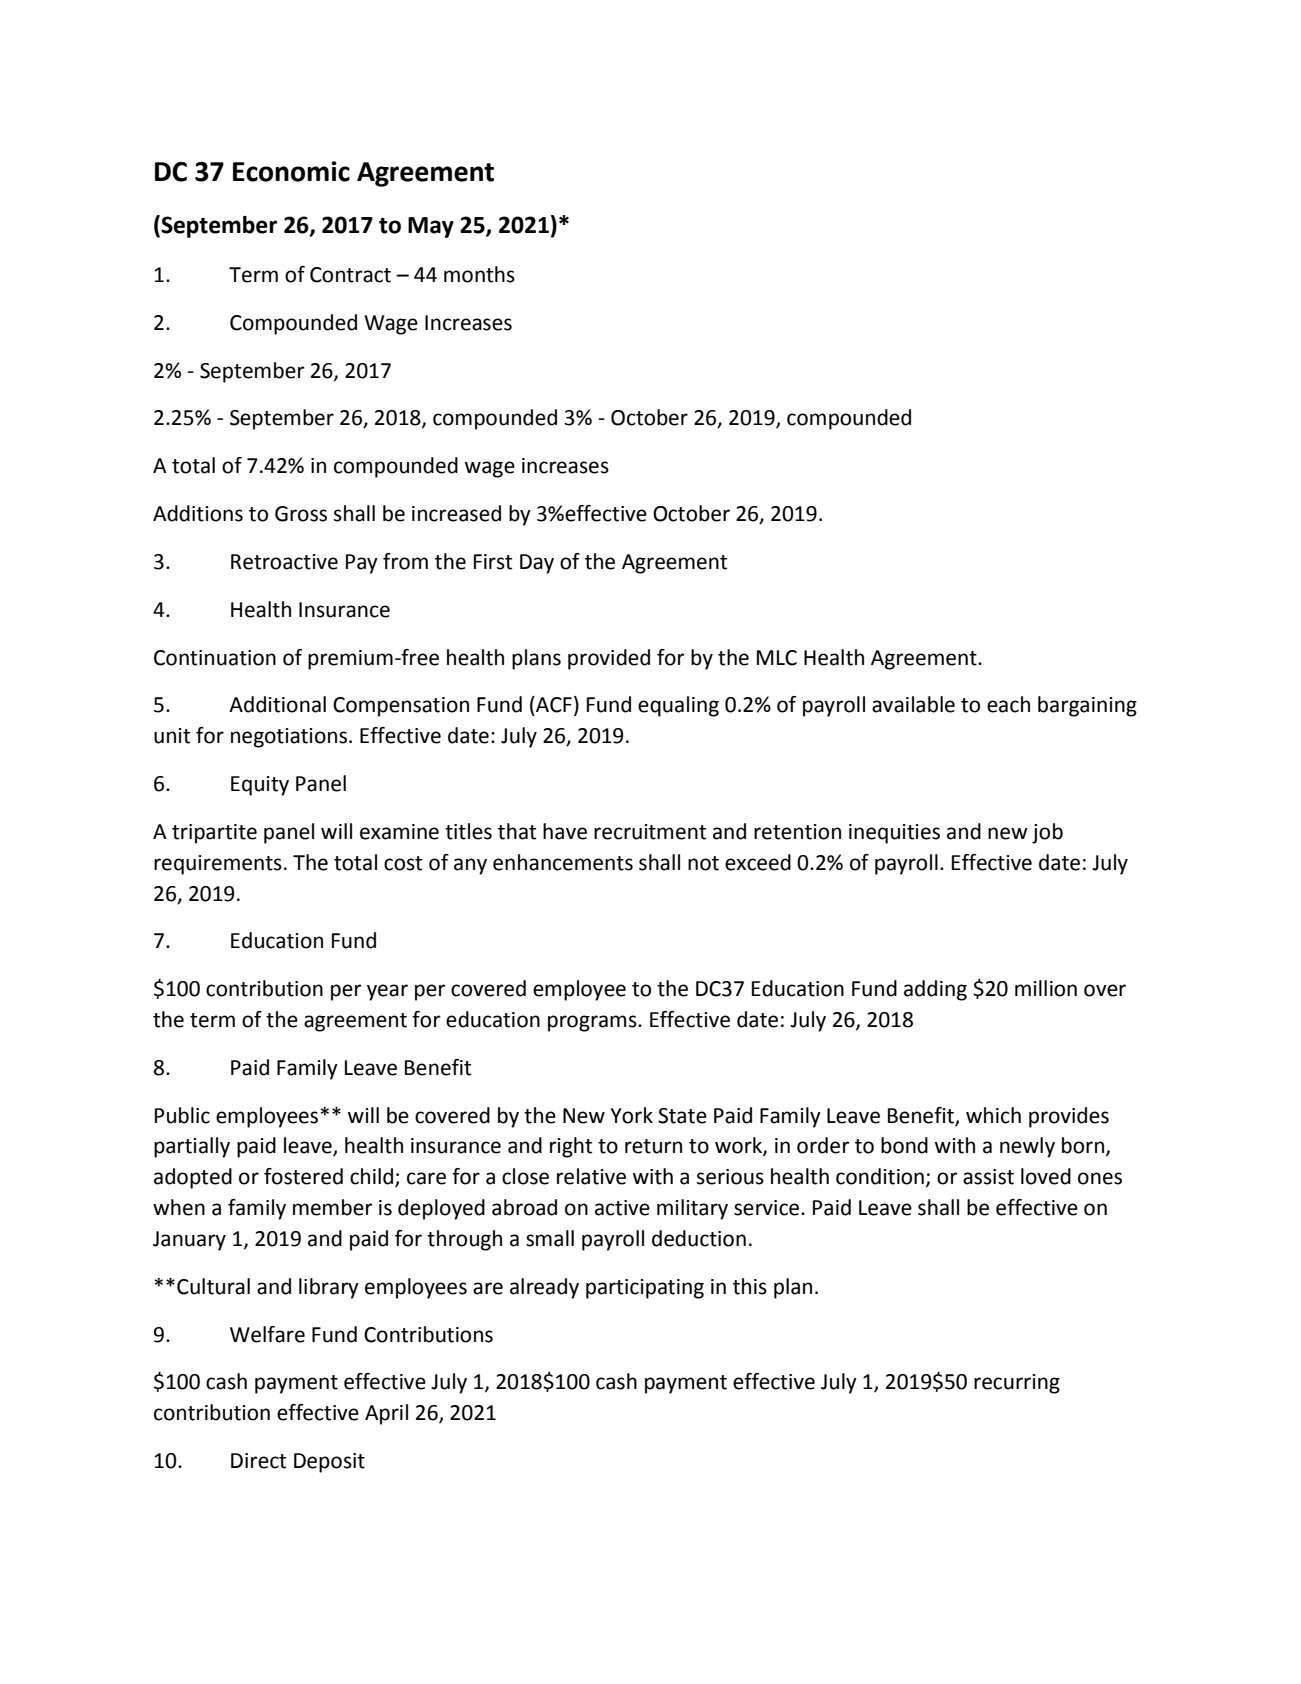  I want to click on programs, so click(593, 1023).
